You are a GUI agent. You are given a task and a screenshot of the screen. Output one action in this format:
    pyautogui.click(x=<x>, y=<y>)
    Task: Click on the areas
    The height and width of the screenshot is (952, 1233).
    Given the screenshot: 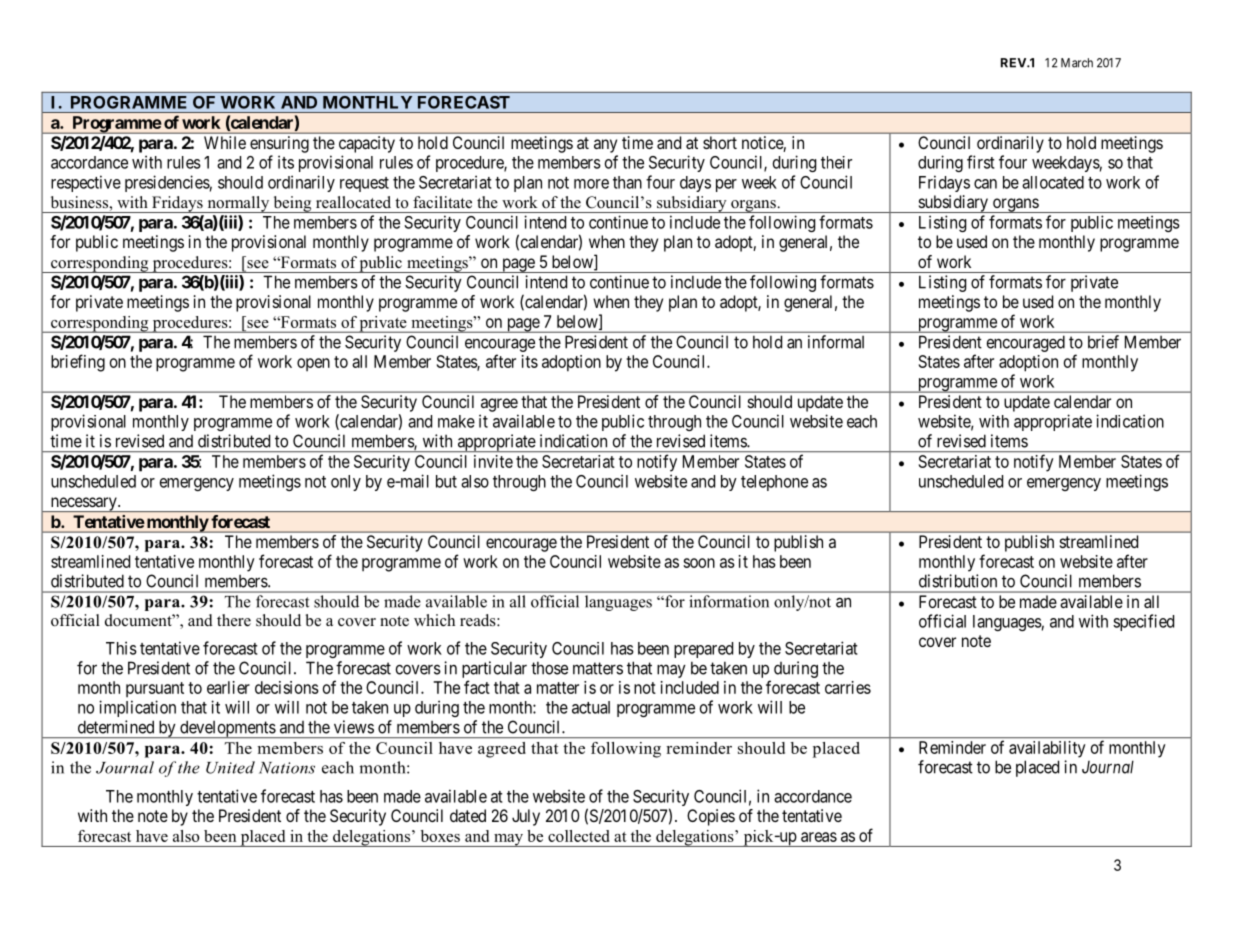 What is the action you would take?
    pyautogui.click(x=819, y=837)
